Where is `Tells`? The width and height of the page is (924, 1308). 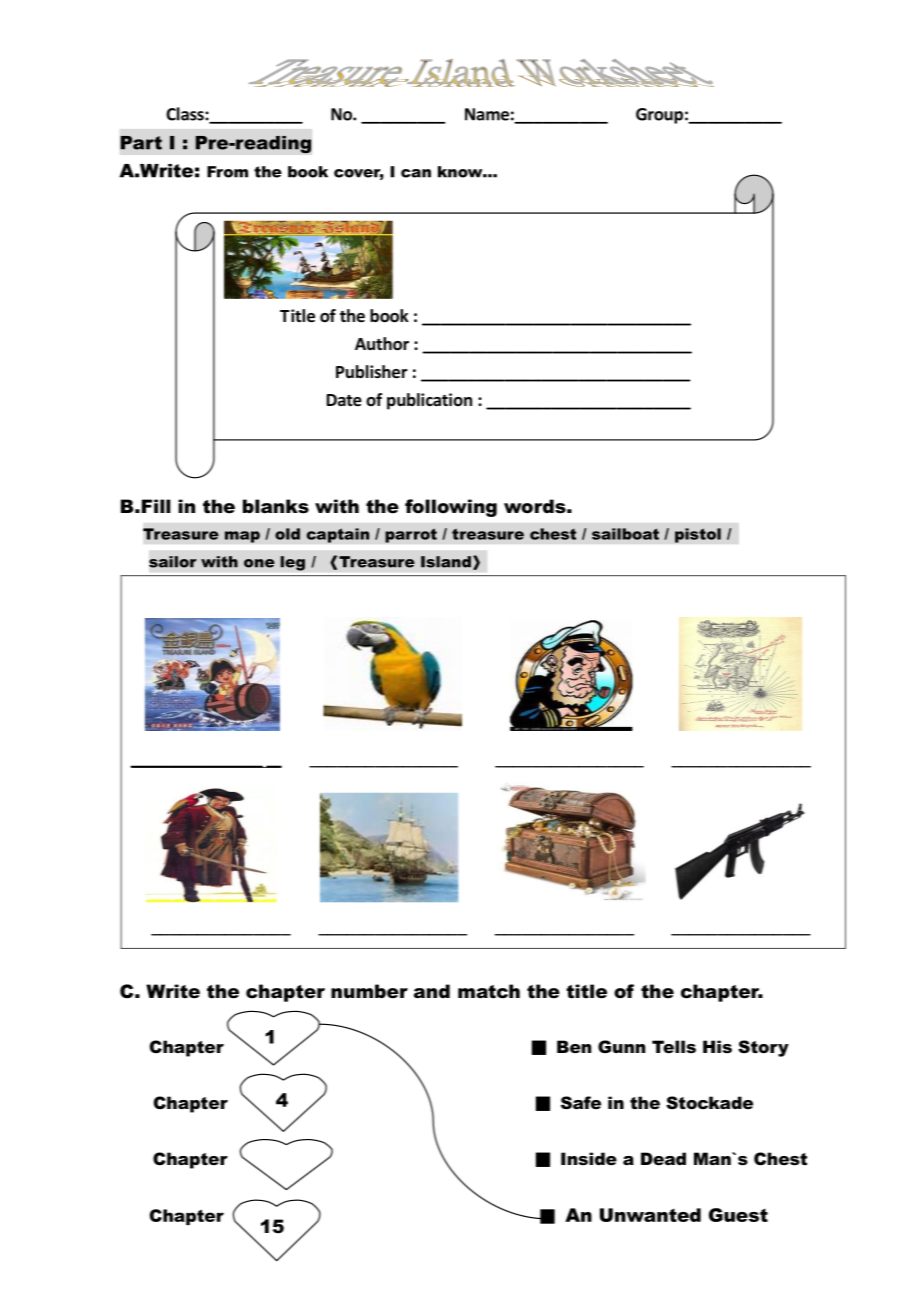 Tells is located at coordinates (674, 1046).
